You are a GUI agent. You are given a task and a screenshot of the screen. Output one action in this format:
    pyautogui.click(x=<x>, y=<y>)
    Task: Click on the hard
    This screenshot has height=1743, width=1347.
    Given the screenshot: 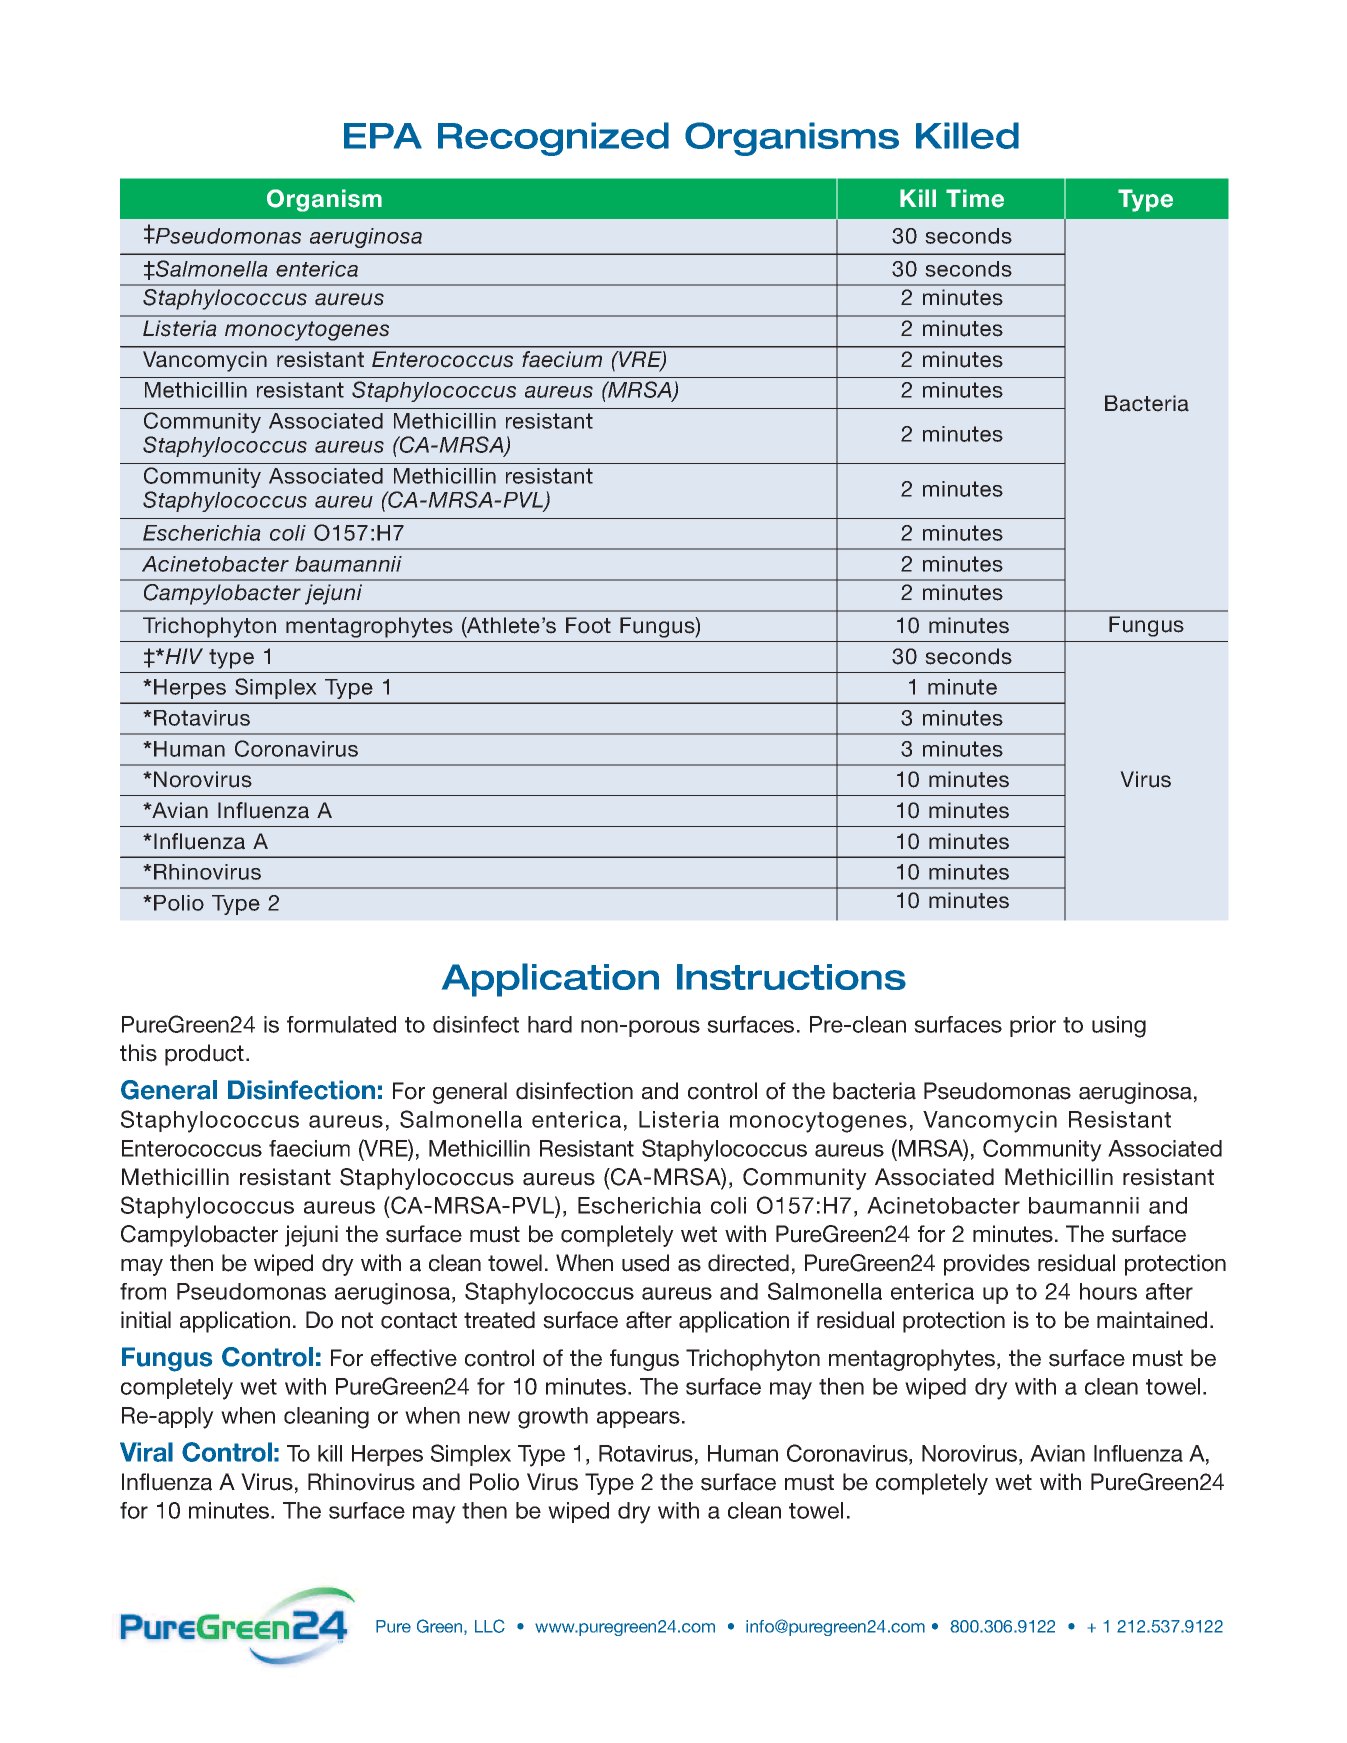 What is the action you would take?
    pyautogui.click(x=550, y=1024)
